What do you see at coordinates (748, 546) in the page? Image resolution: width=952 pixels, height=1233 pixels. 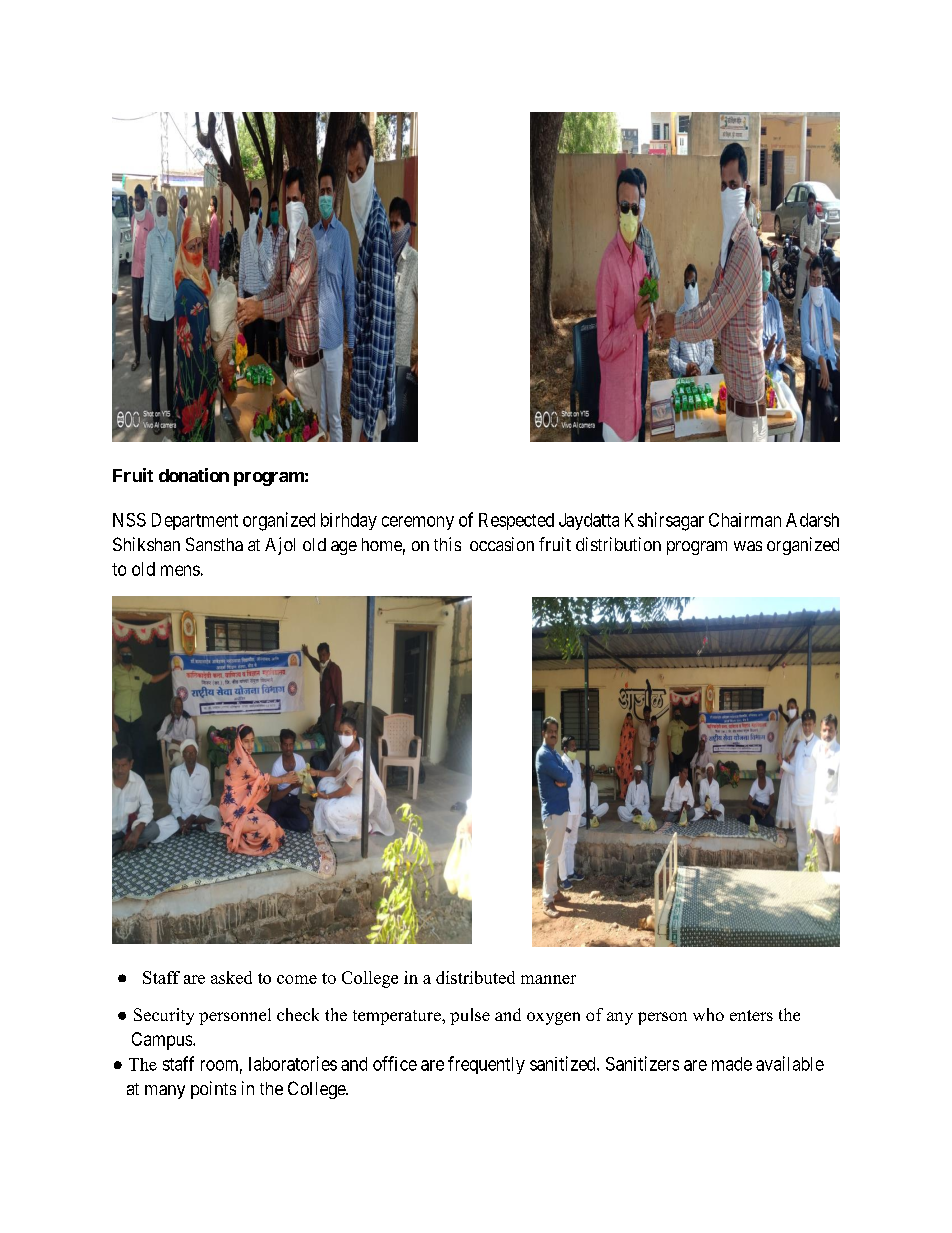 I see `was` at bounding box center [748, 546].
